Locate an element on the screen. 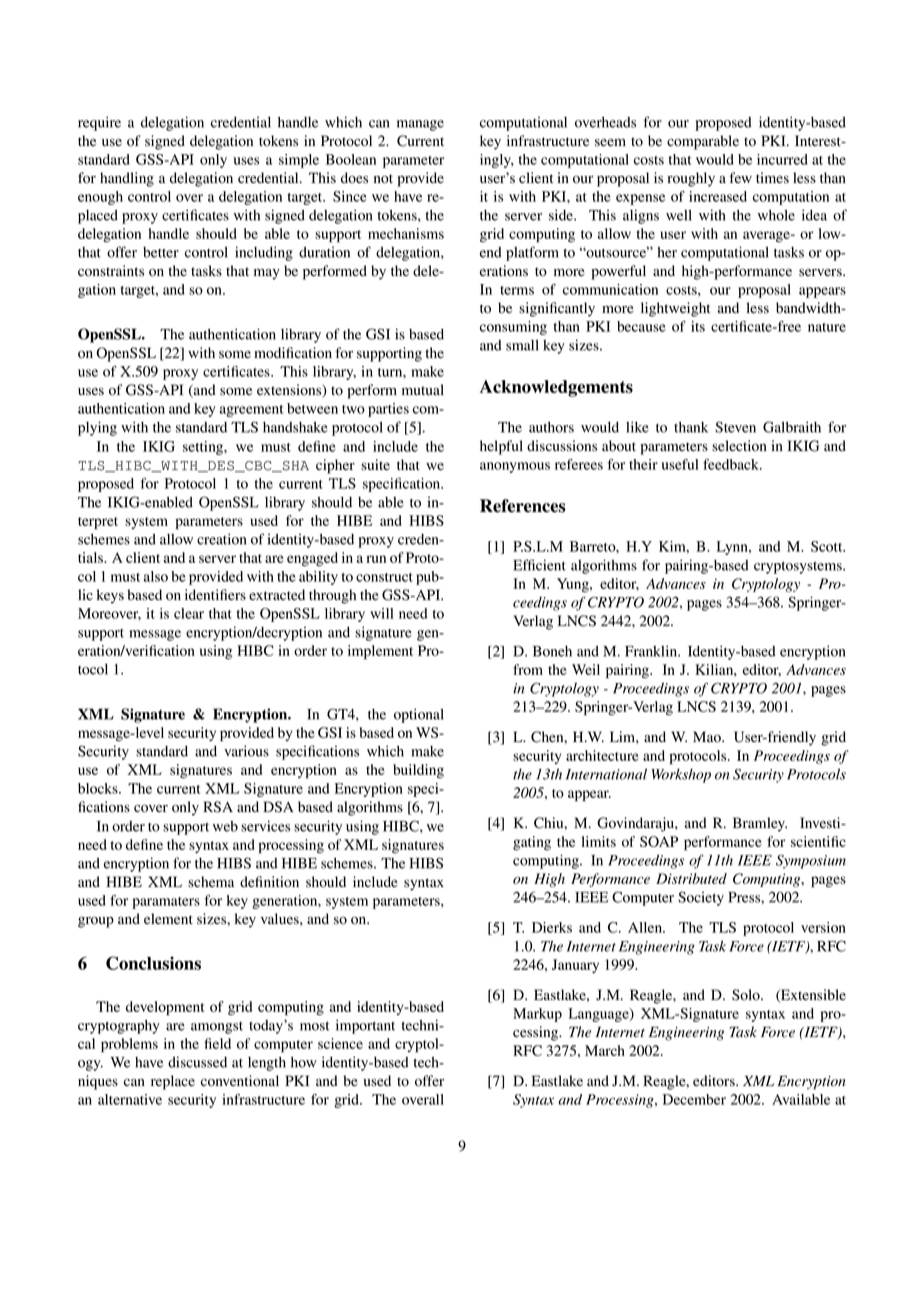  Mao is located at coordinates (708, 737).
